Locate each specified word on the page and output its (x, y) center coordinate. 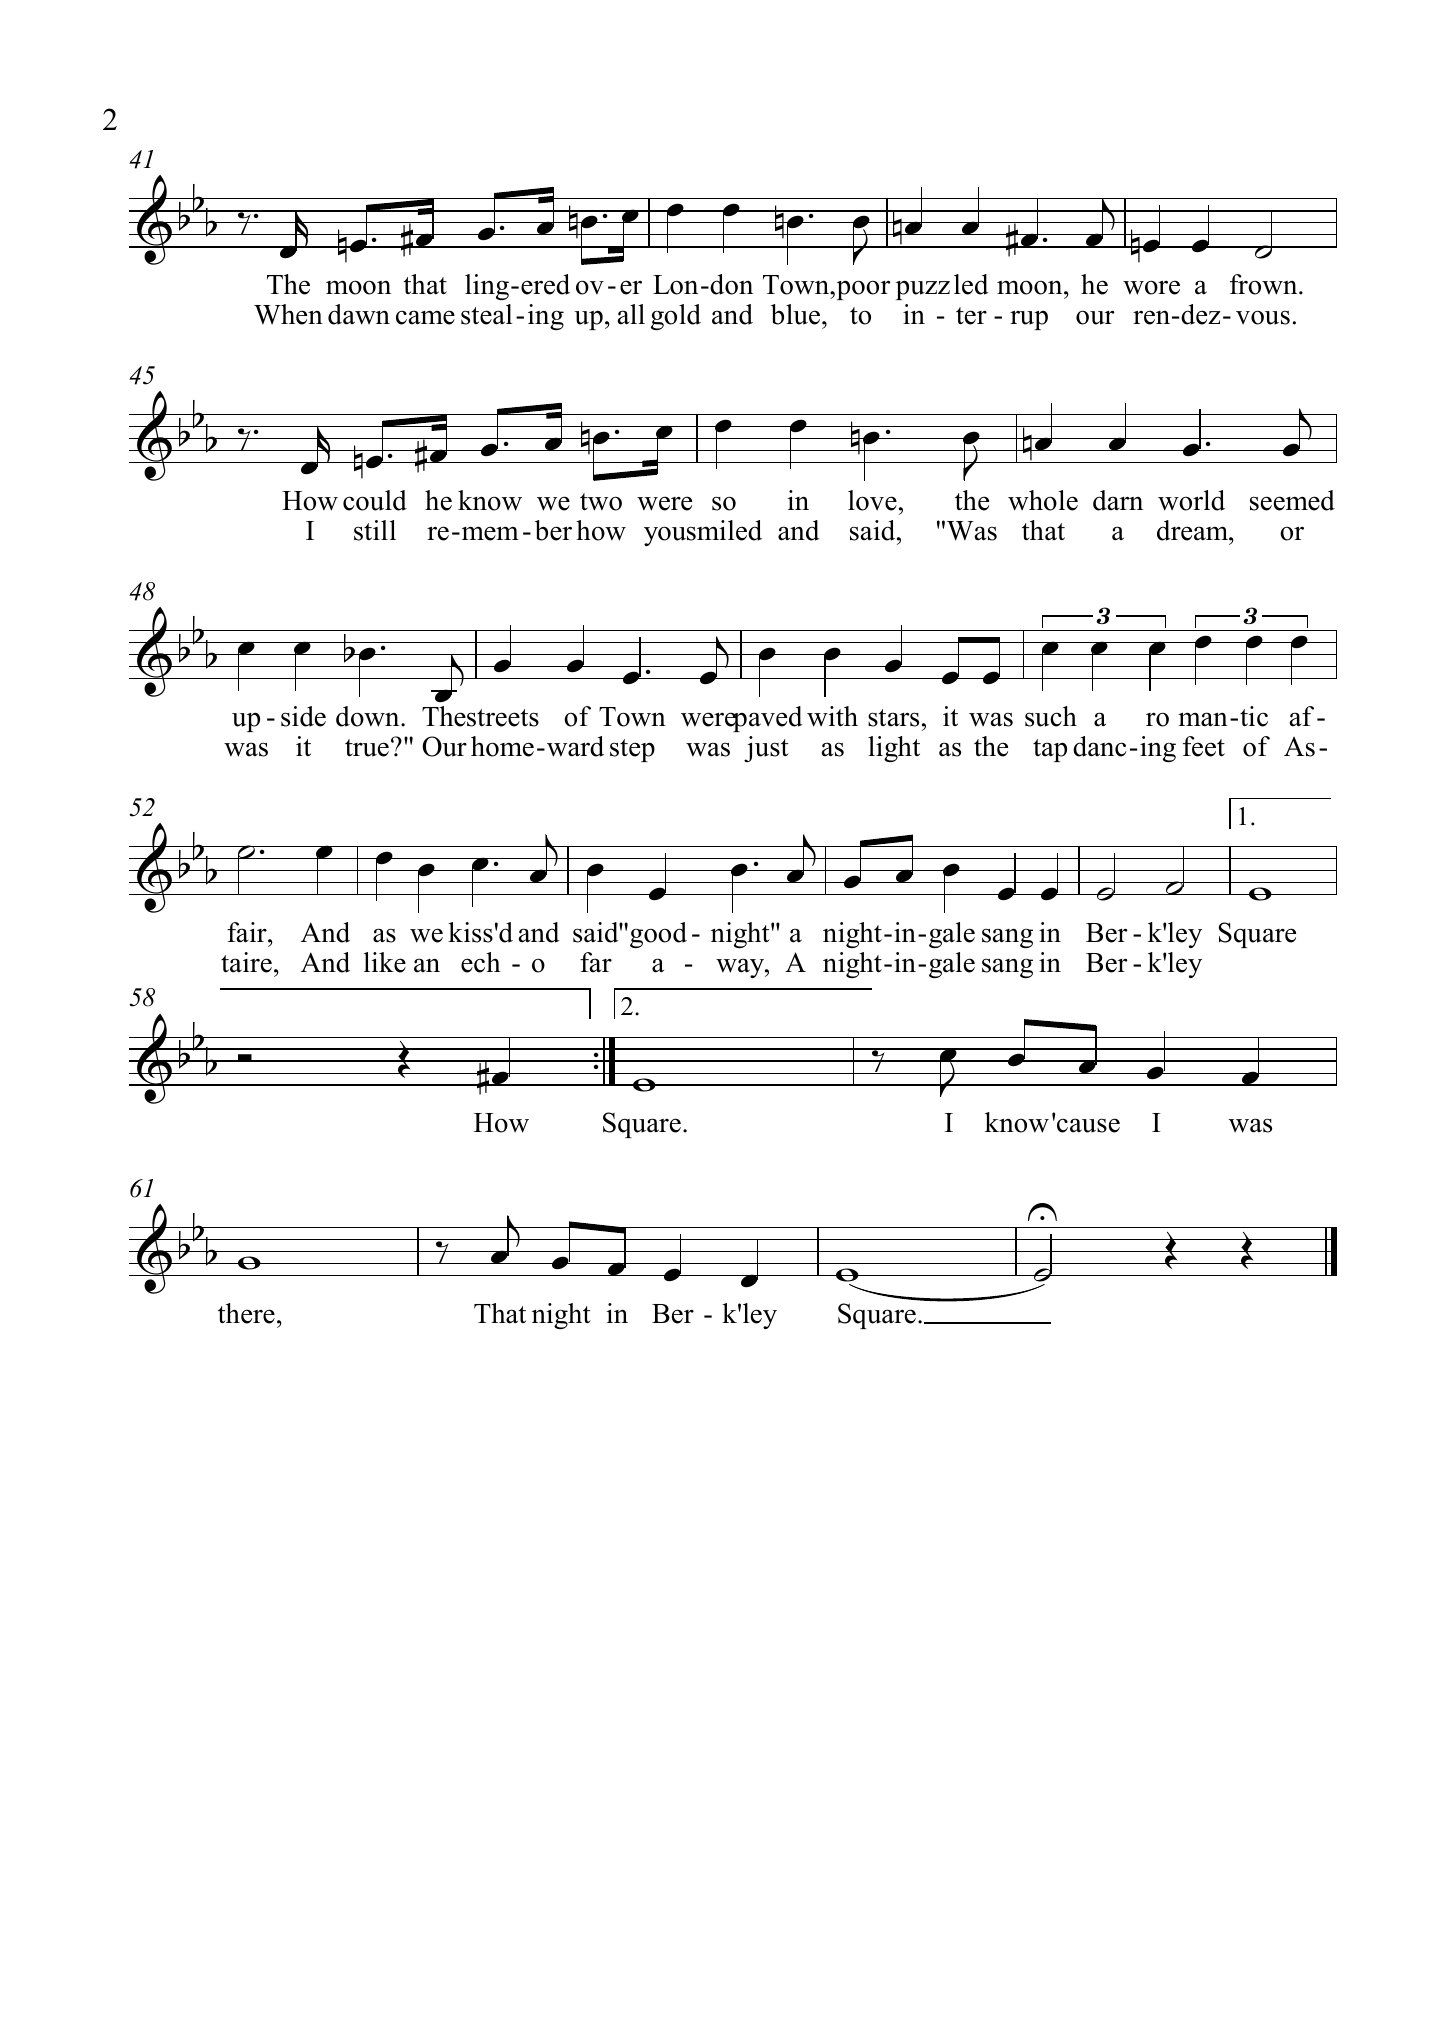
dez (1201, 314)
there (246, 1313)
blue (797, 314)
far (596, 962)
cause (1088, 1125)
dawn (359, 314)
